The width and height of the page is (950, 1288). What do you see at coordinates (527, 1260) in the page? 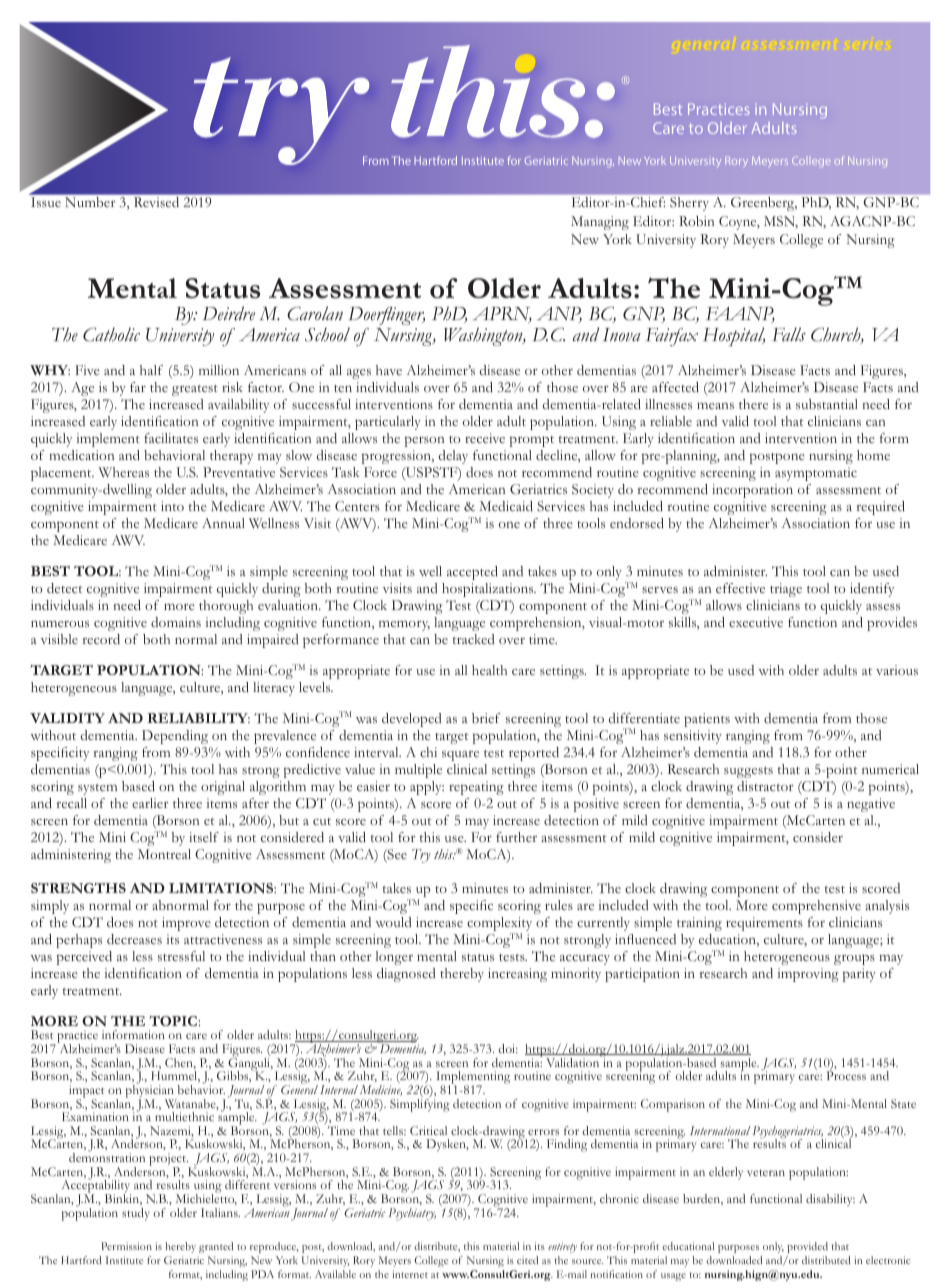
I see `cited` at bounding box center [527, 1260].
